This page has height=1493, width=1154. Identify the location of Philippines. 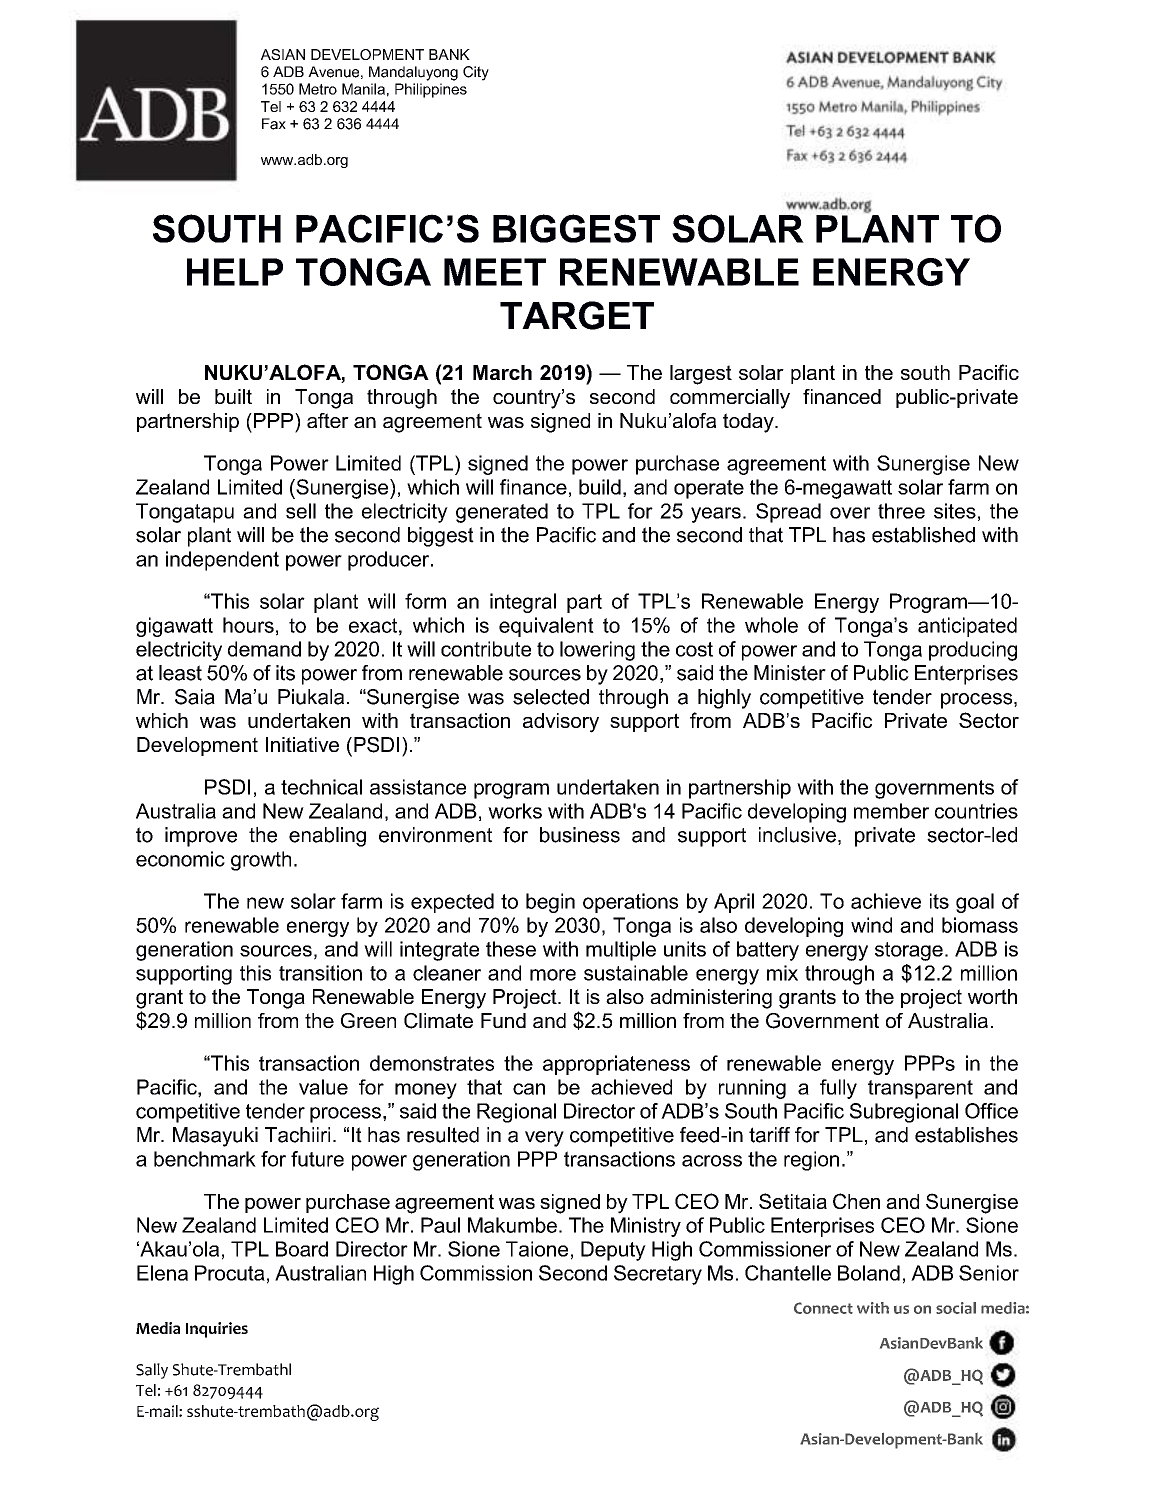
(431, 90).
